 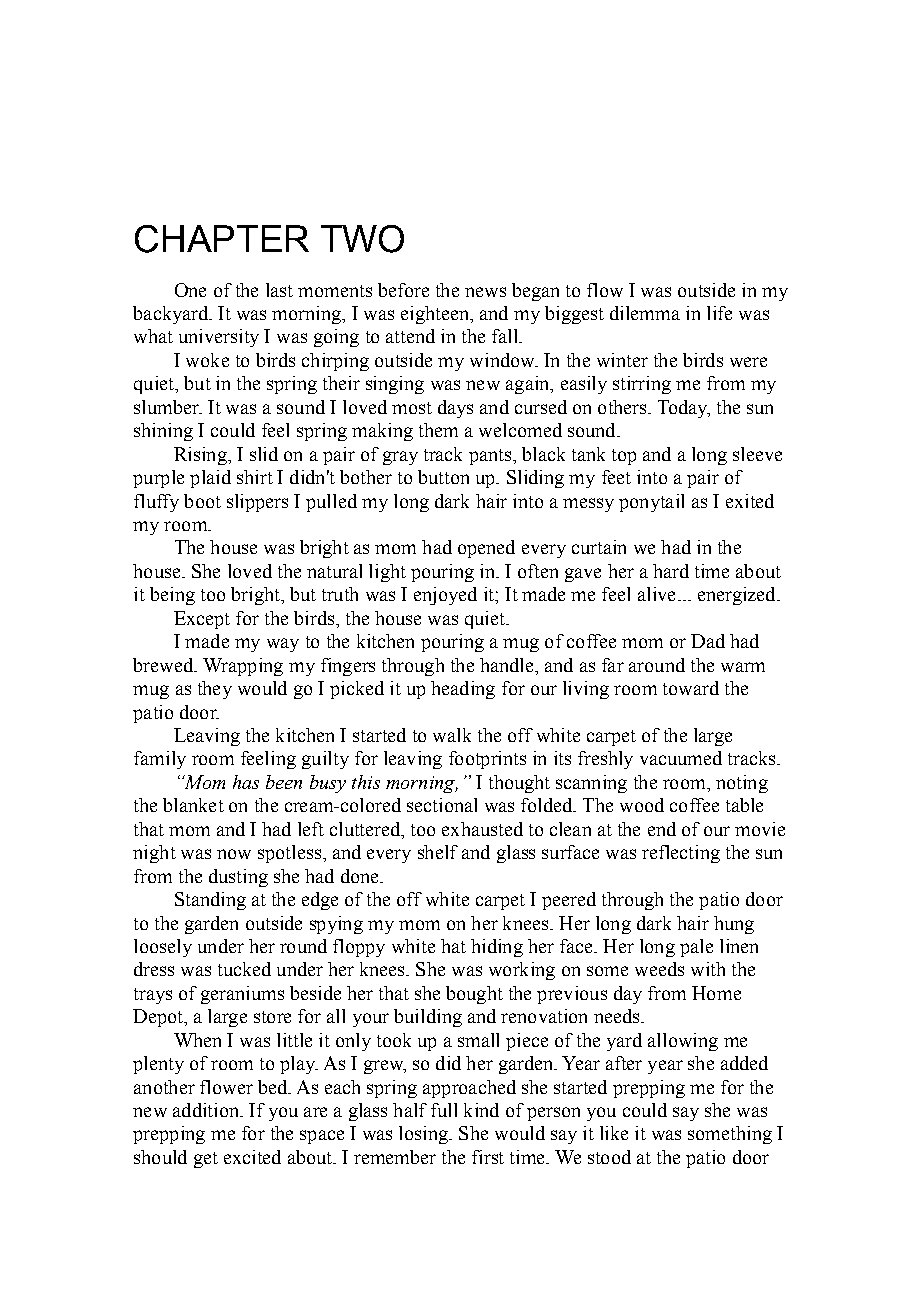 I want to click on life, so click(x=719, y=313).
